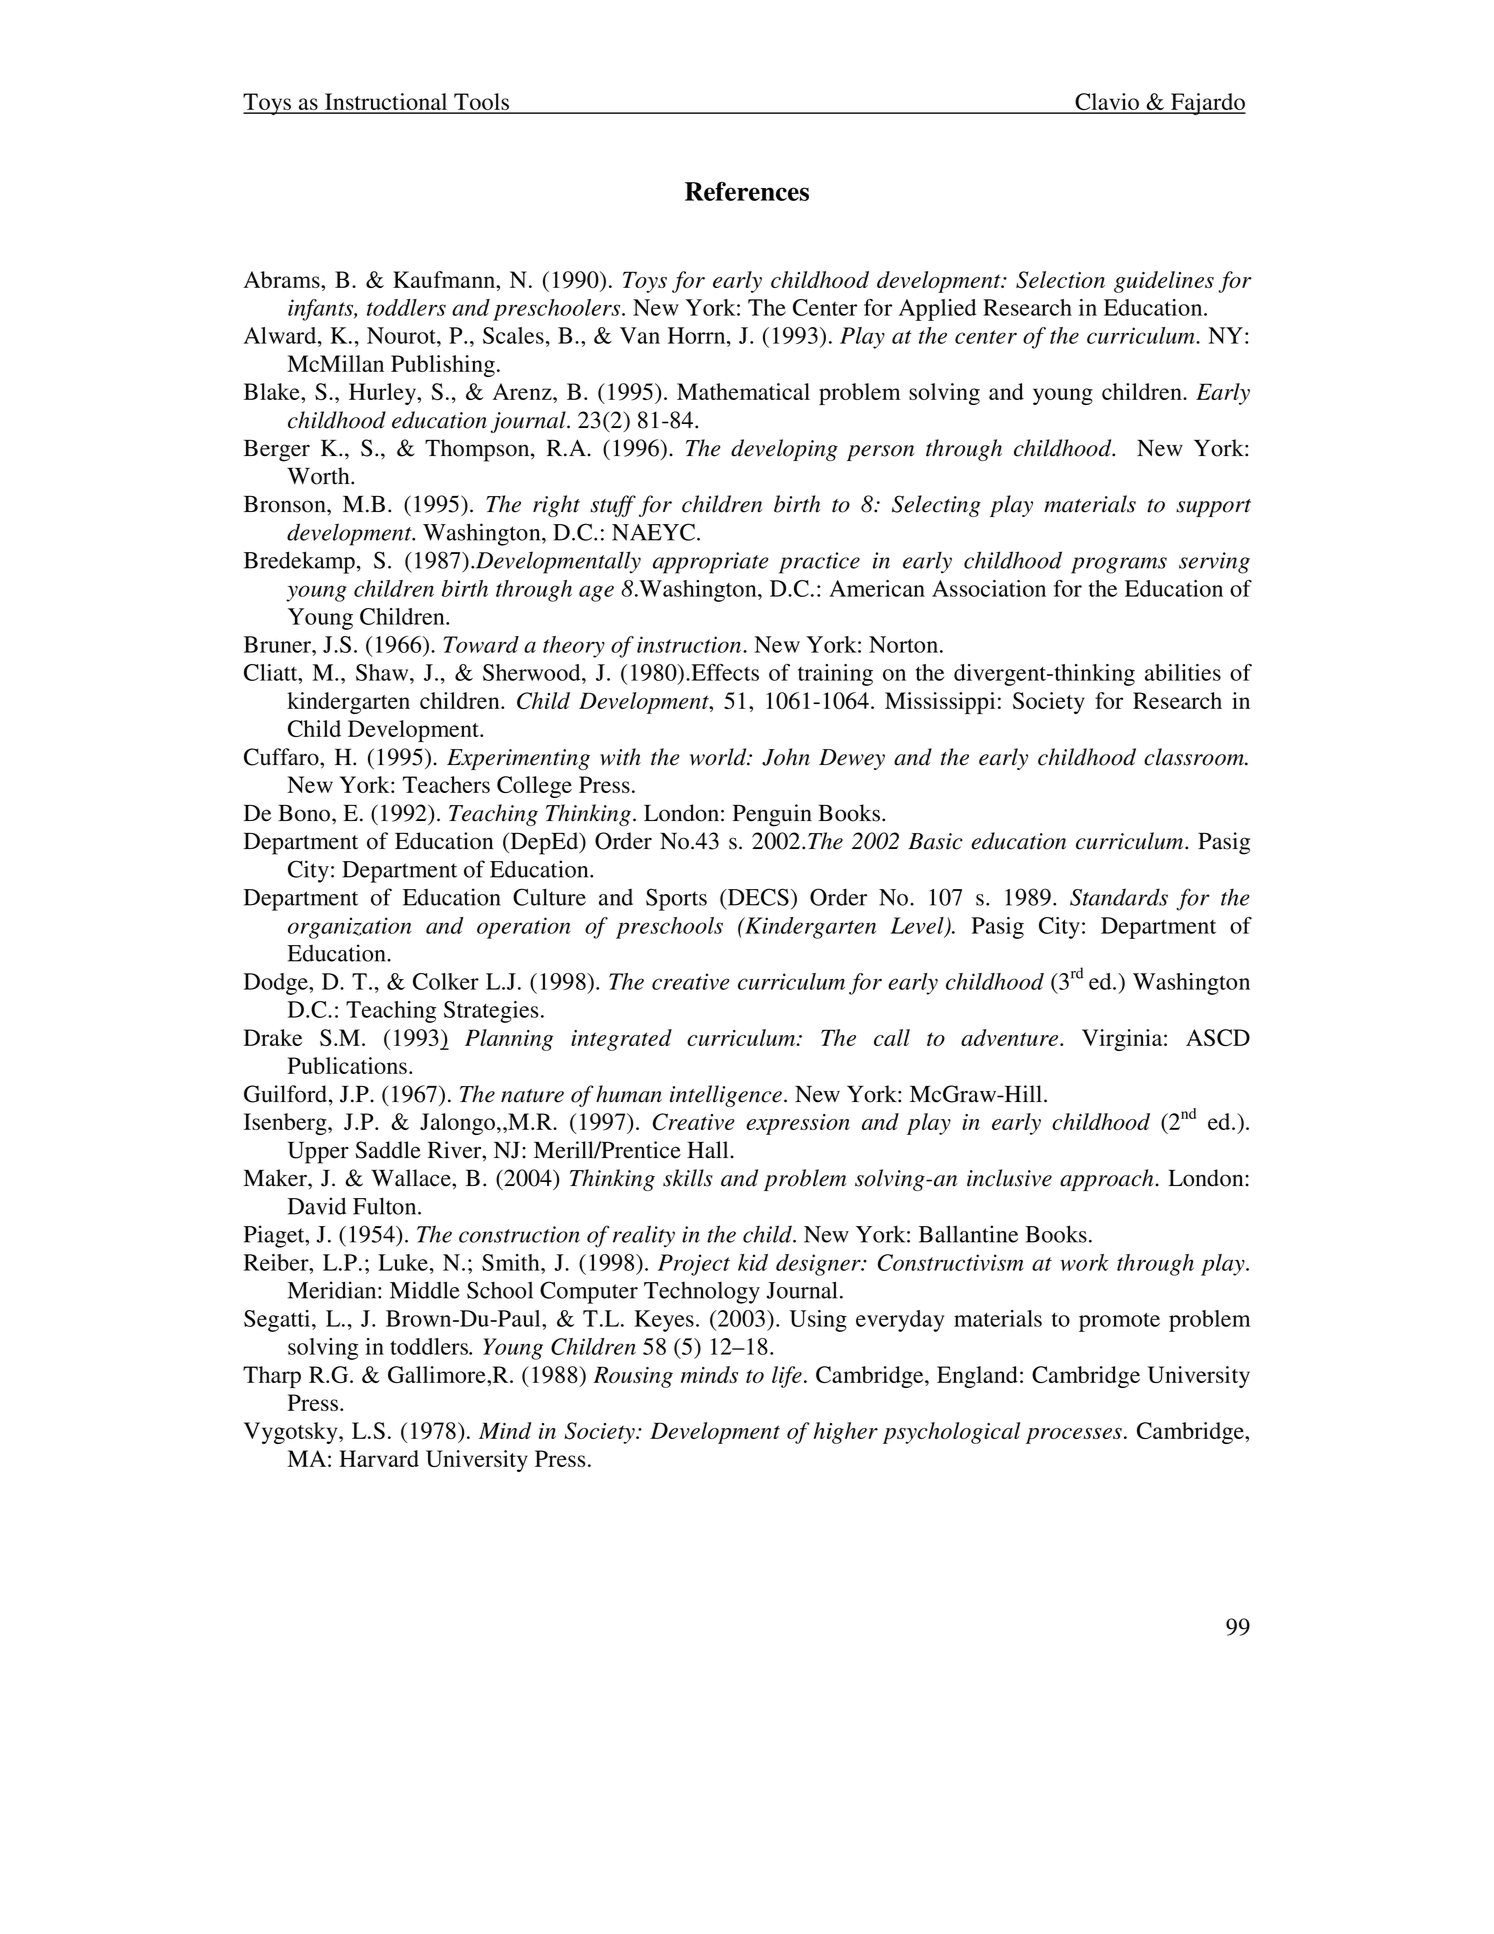 The width and height of the page is (1494, 1934). Describe the element at coordinates (482, 103) in the page. I see `Tools` at that location.
